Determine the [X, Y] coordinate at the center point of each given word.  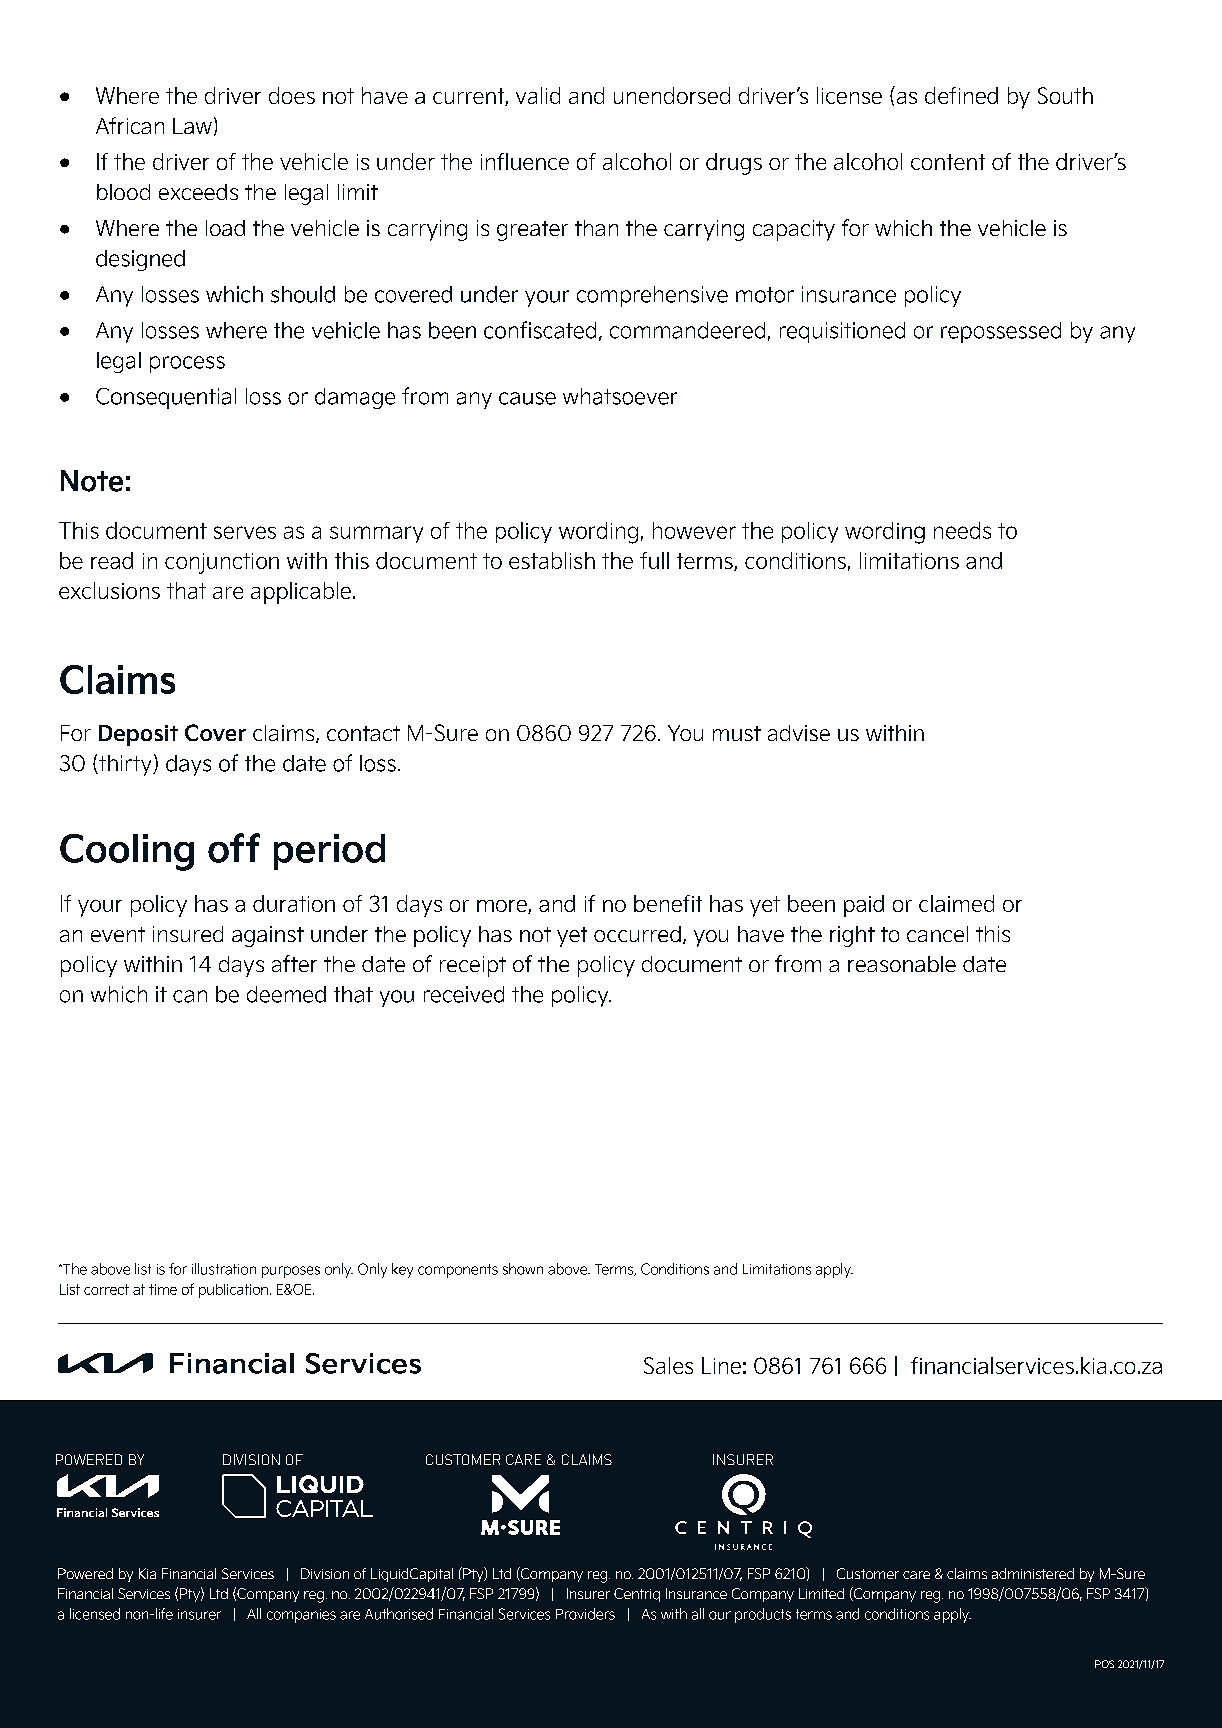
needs [962, 530]
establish [552, 560]
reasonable [902, 964]
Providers [585, 1614]
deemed [286, 994]
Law [192, 126]
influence [525, 161]
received [464, 994]
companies [301, 1616]
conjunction [222, 563]
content [948, 162]
